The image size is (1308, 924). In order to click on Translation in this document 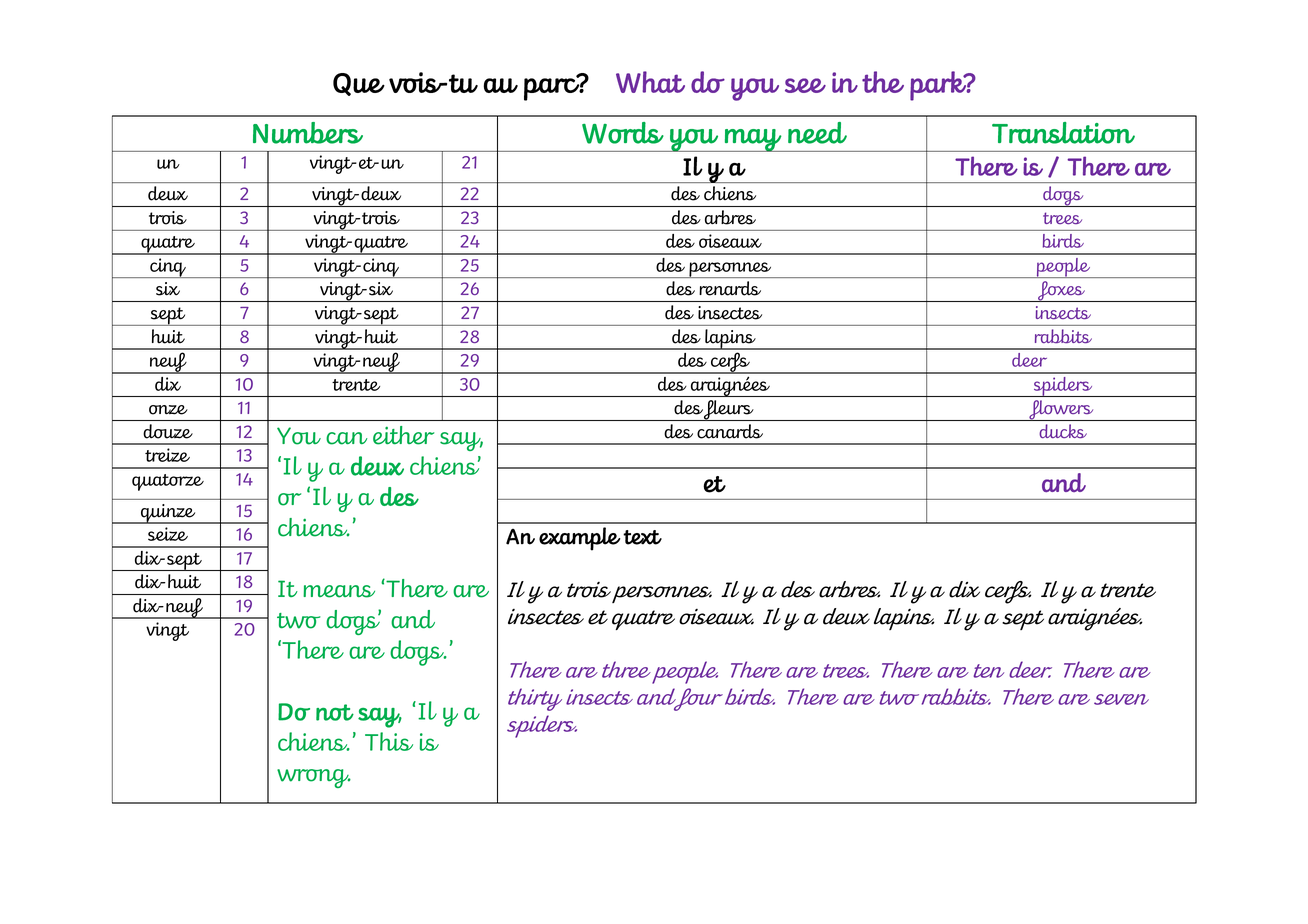, I will do `click(1063, 133)`.
